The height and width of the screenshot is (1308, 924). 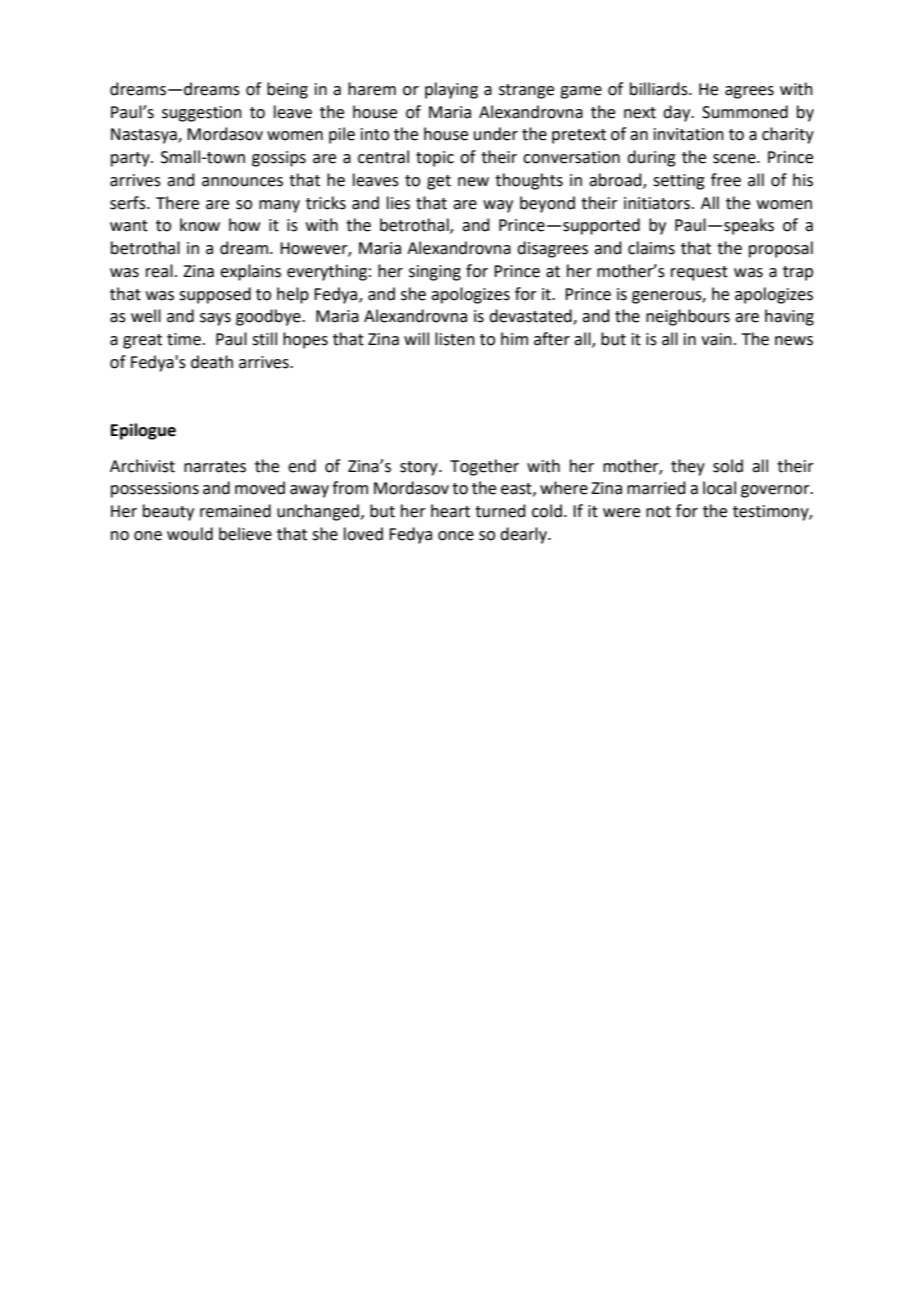 What do you see at coordinates (658, 512) in the screenshot?
I see `not` at bounding box center [658, 512].
